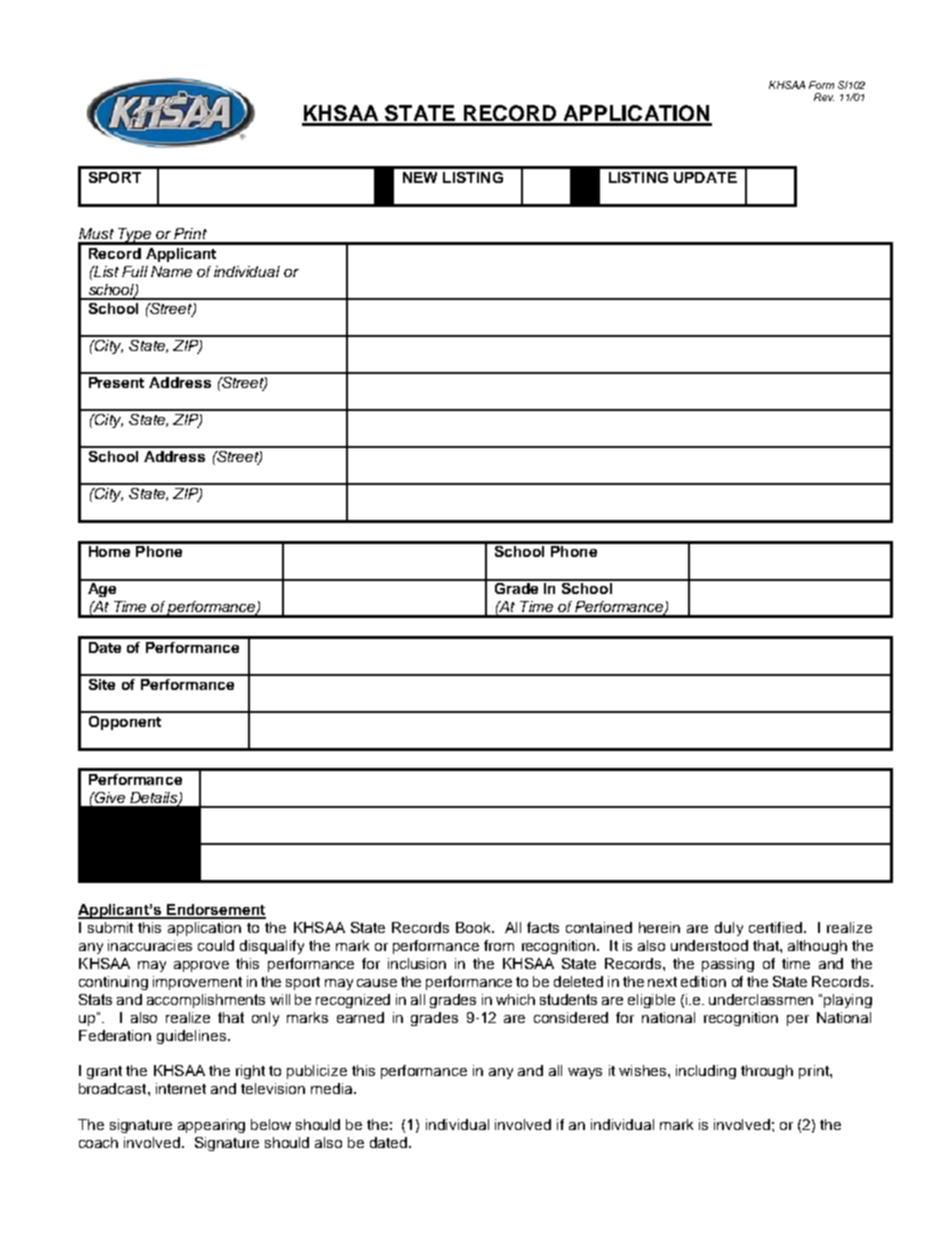 The height and width of the screenshot is (1233, 952). What do you see at coordinates (824, 97) in the screenshot?
I see `Rev` at bounding box center [824, 97].
